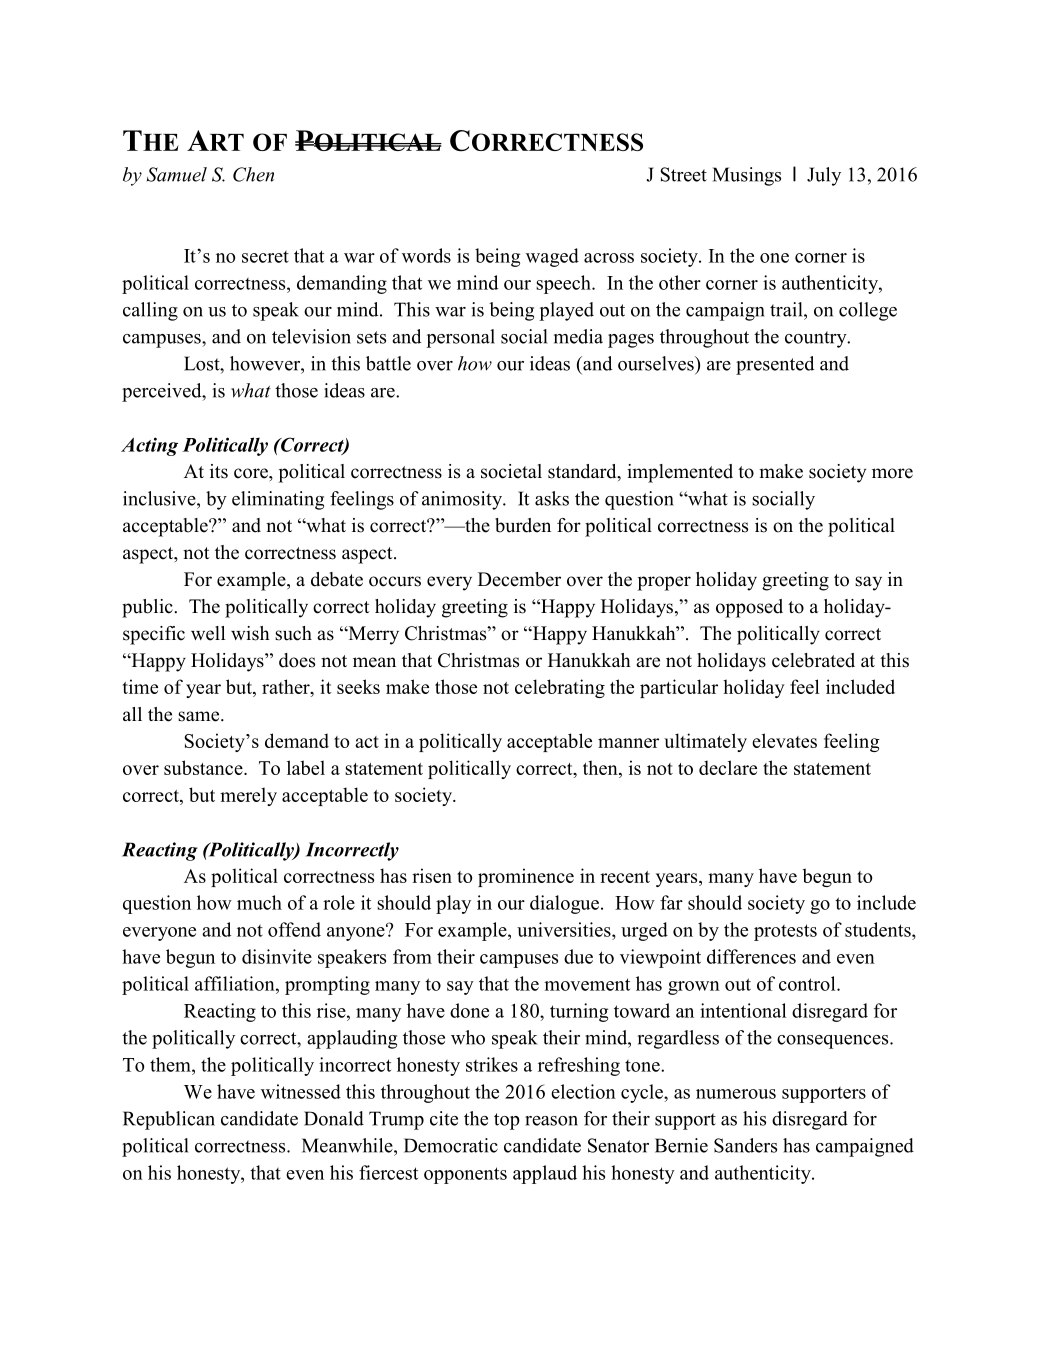 Image resolution: width=1040 pixels, height=1346 pixels. I want to click on celebrating, so click(560, 688).
